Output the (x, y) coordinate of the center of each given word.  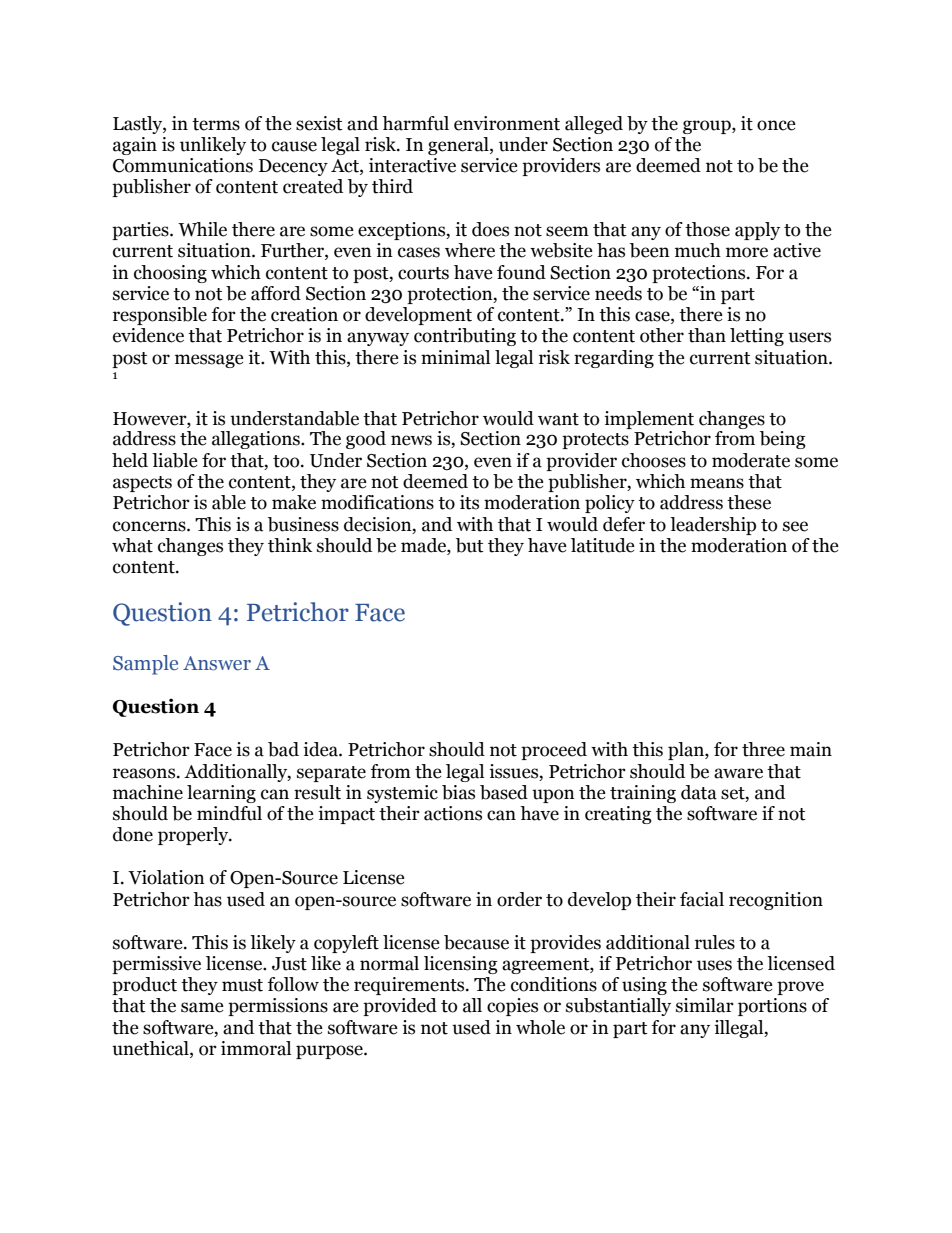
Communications (183, 165)
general (459, 146)
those (707, 229)
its (469, 502)
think (290, 545)
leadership (713, 526)
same (202, 1007)
